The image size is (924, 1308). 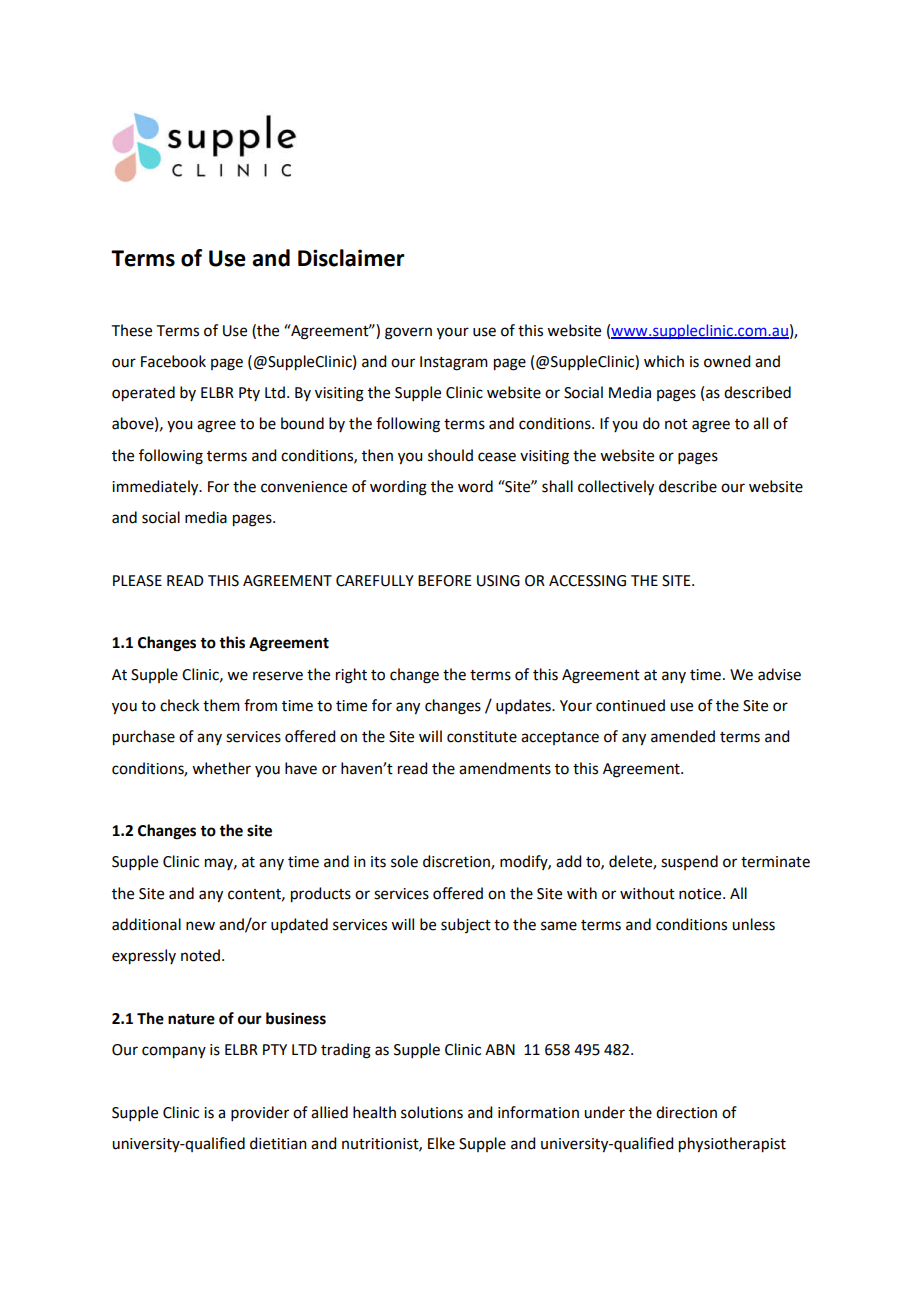 What do you see at coordinates (132, 330) in the document?
I see `These` at bounding box center [132, 330].
